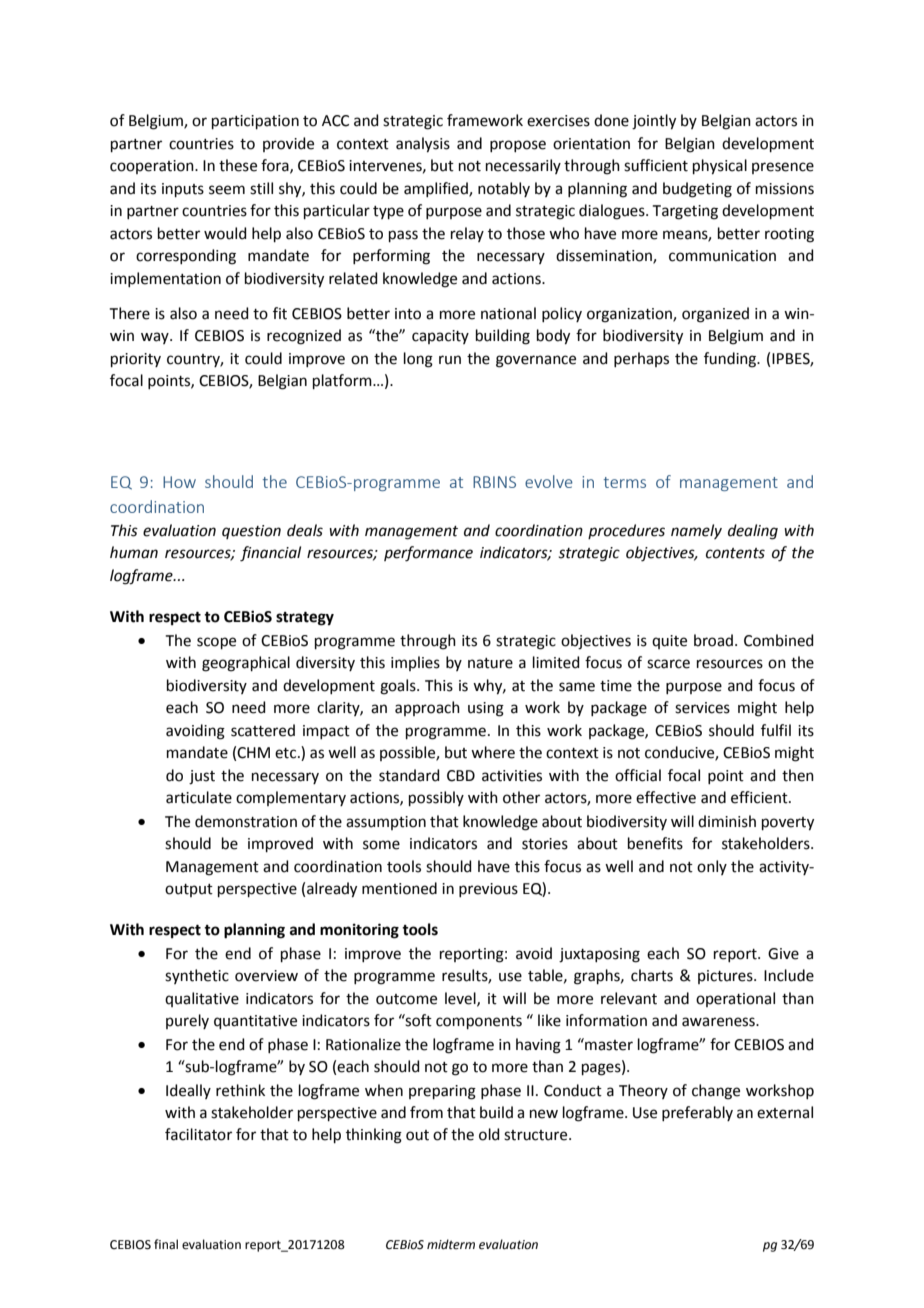  I want to click on preferably, so click(697, 1113).
